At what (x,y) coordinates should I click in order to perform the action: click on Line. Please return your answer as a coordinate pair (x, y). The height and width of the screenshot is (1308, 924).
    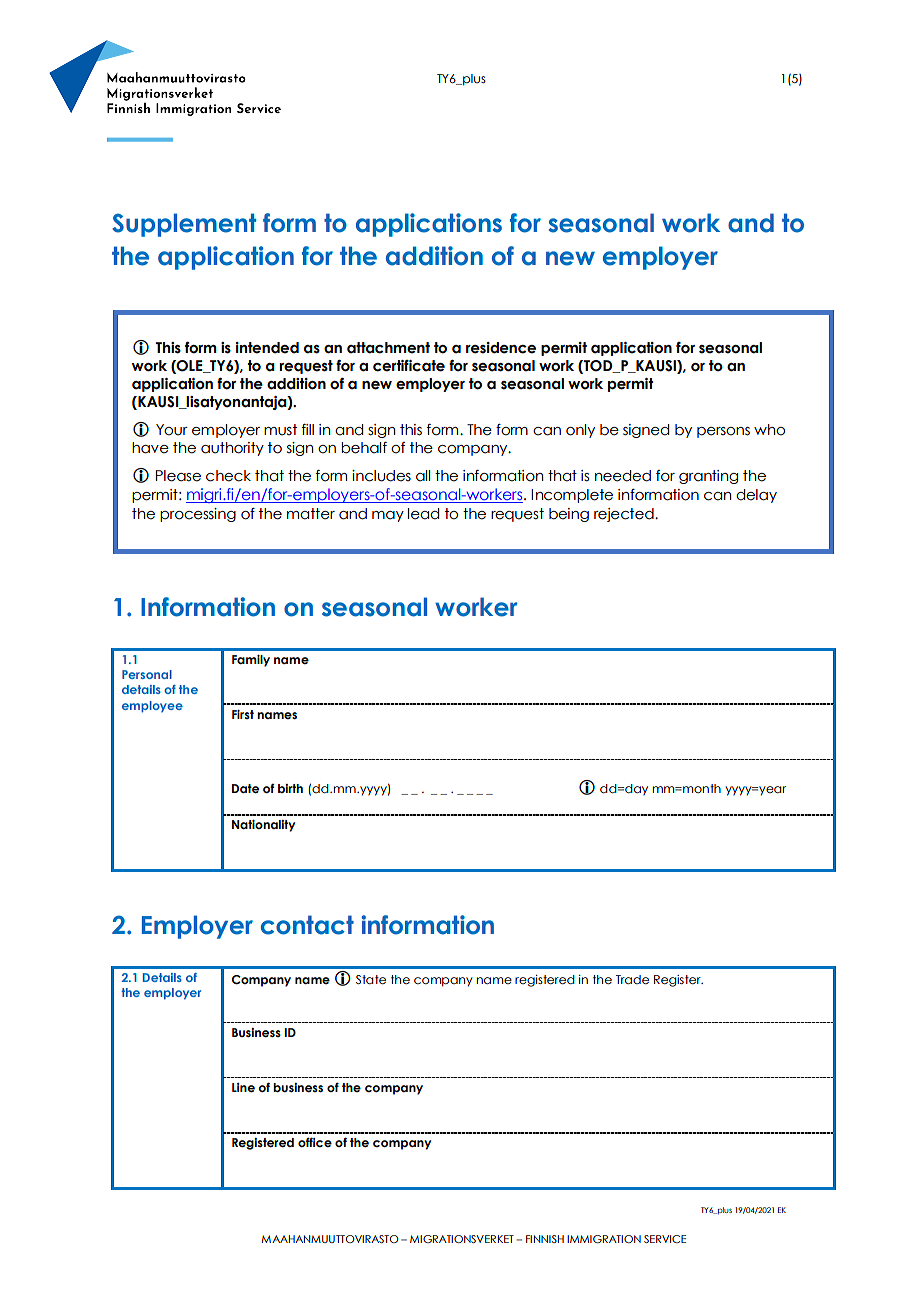
    Looking at the image, I should click on (243, 1087).
